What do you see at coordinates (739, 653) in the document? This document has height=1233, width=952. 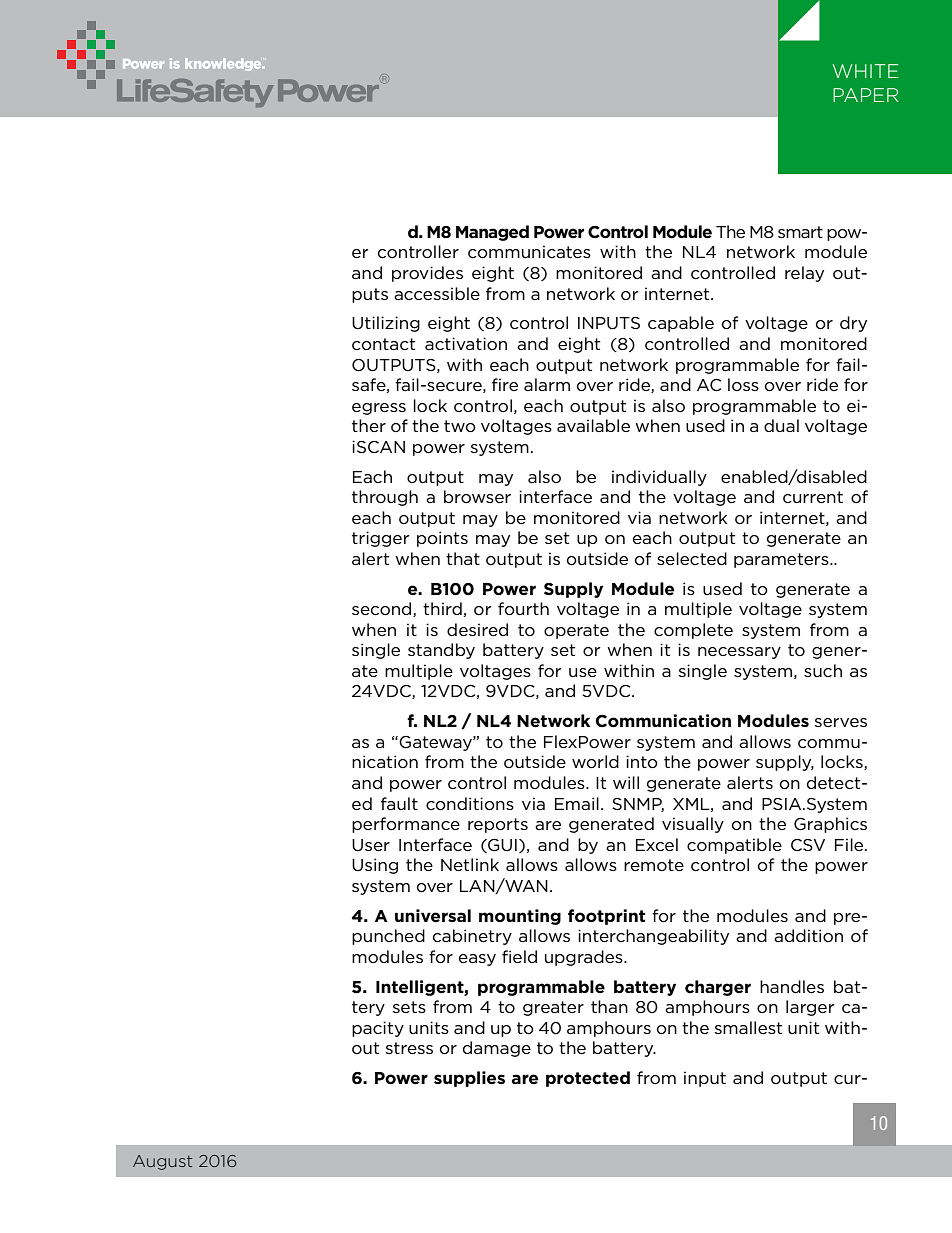 I see `necessary` at bounding box center [739, 653].
